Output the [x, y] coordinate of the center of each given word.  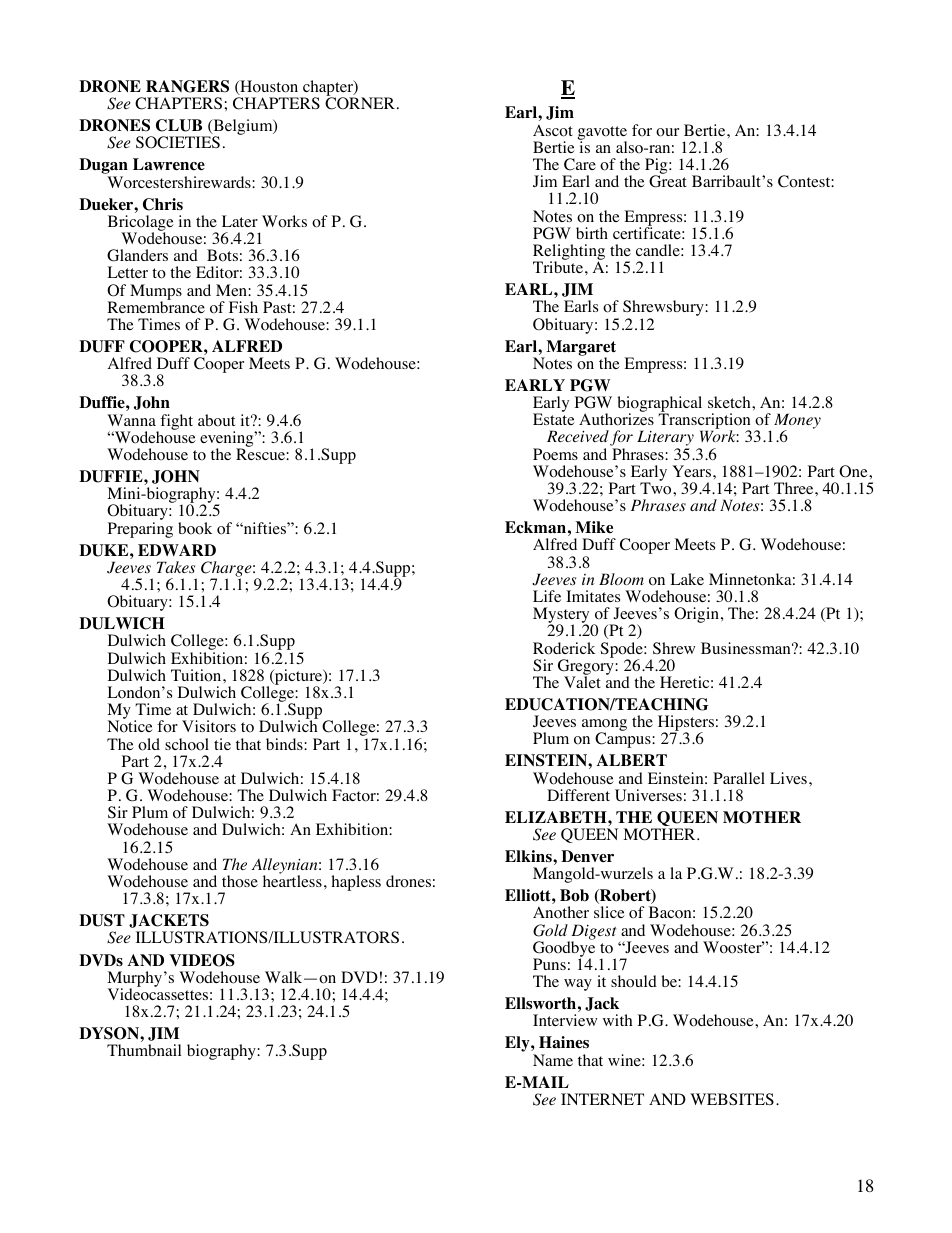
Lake [687, 579]
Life [547, 596]
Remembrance [156, 306]
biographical [659, 405]
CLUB [179, 125]
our [667, 132]
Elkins [529, 856]
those [240, 881]
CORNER [360, 103]
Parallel [739, 778]
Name [553, 1060]
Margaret [580, 349]
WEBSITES [732, 1099]
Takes [176, 567]
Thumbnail [144, 1050]
